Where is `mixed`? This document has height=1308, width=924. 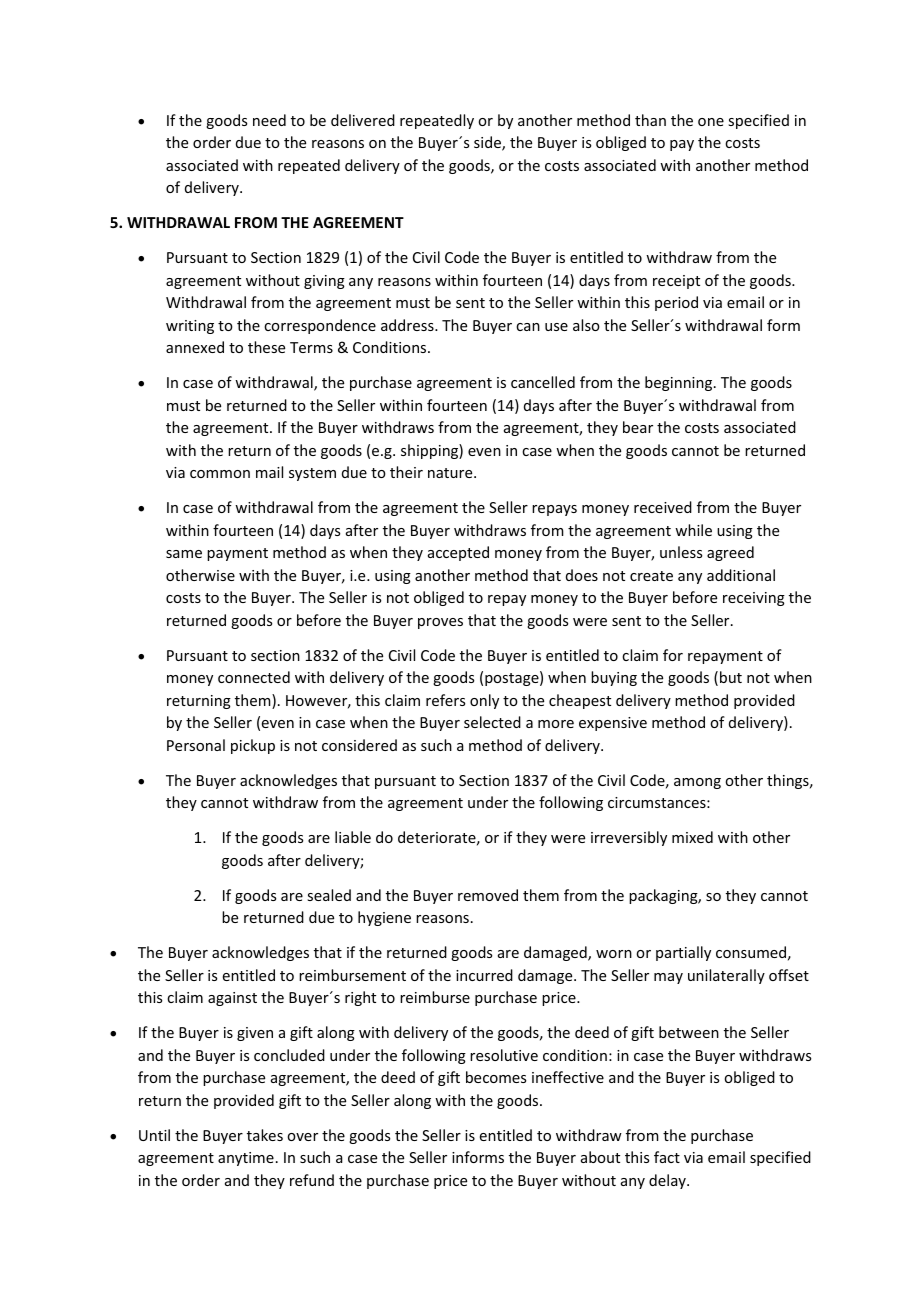 mixed is located at coordinates (692, 837).
